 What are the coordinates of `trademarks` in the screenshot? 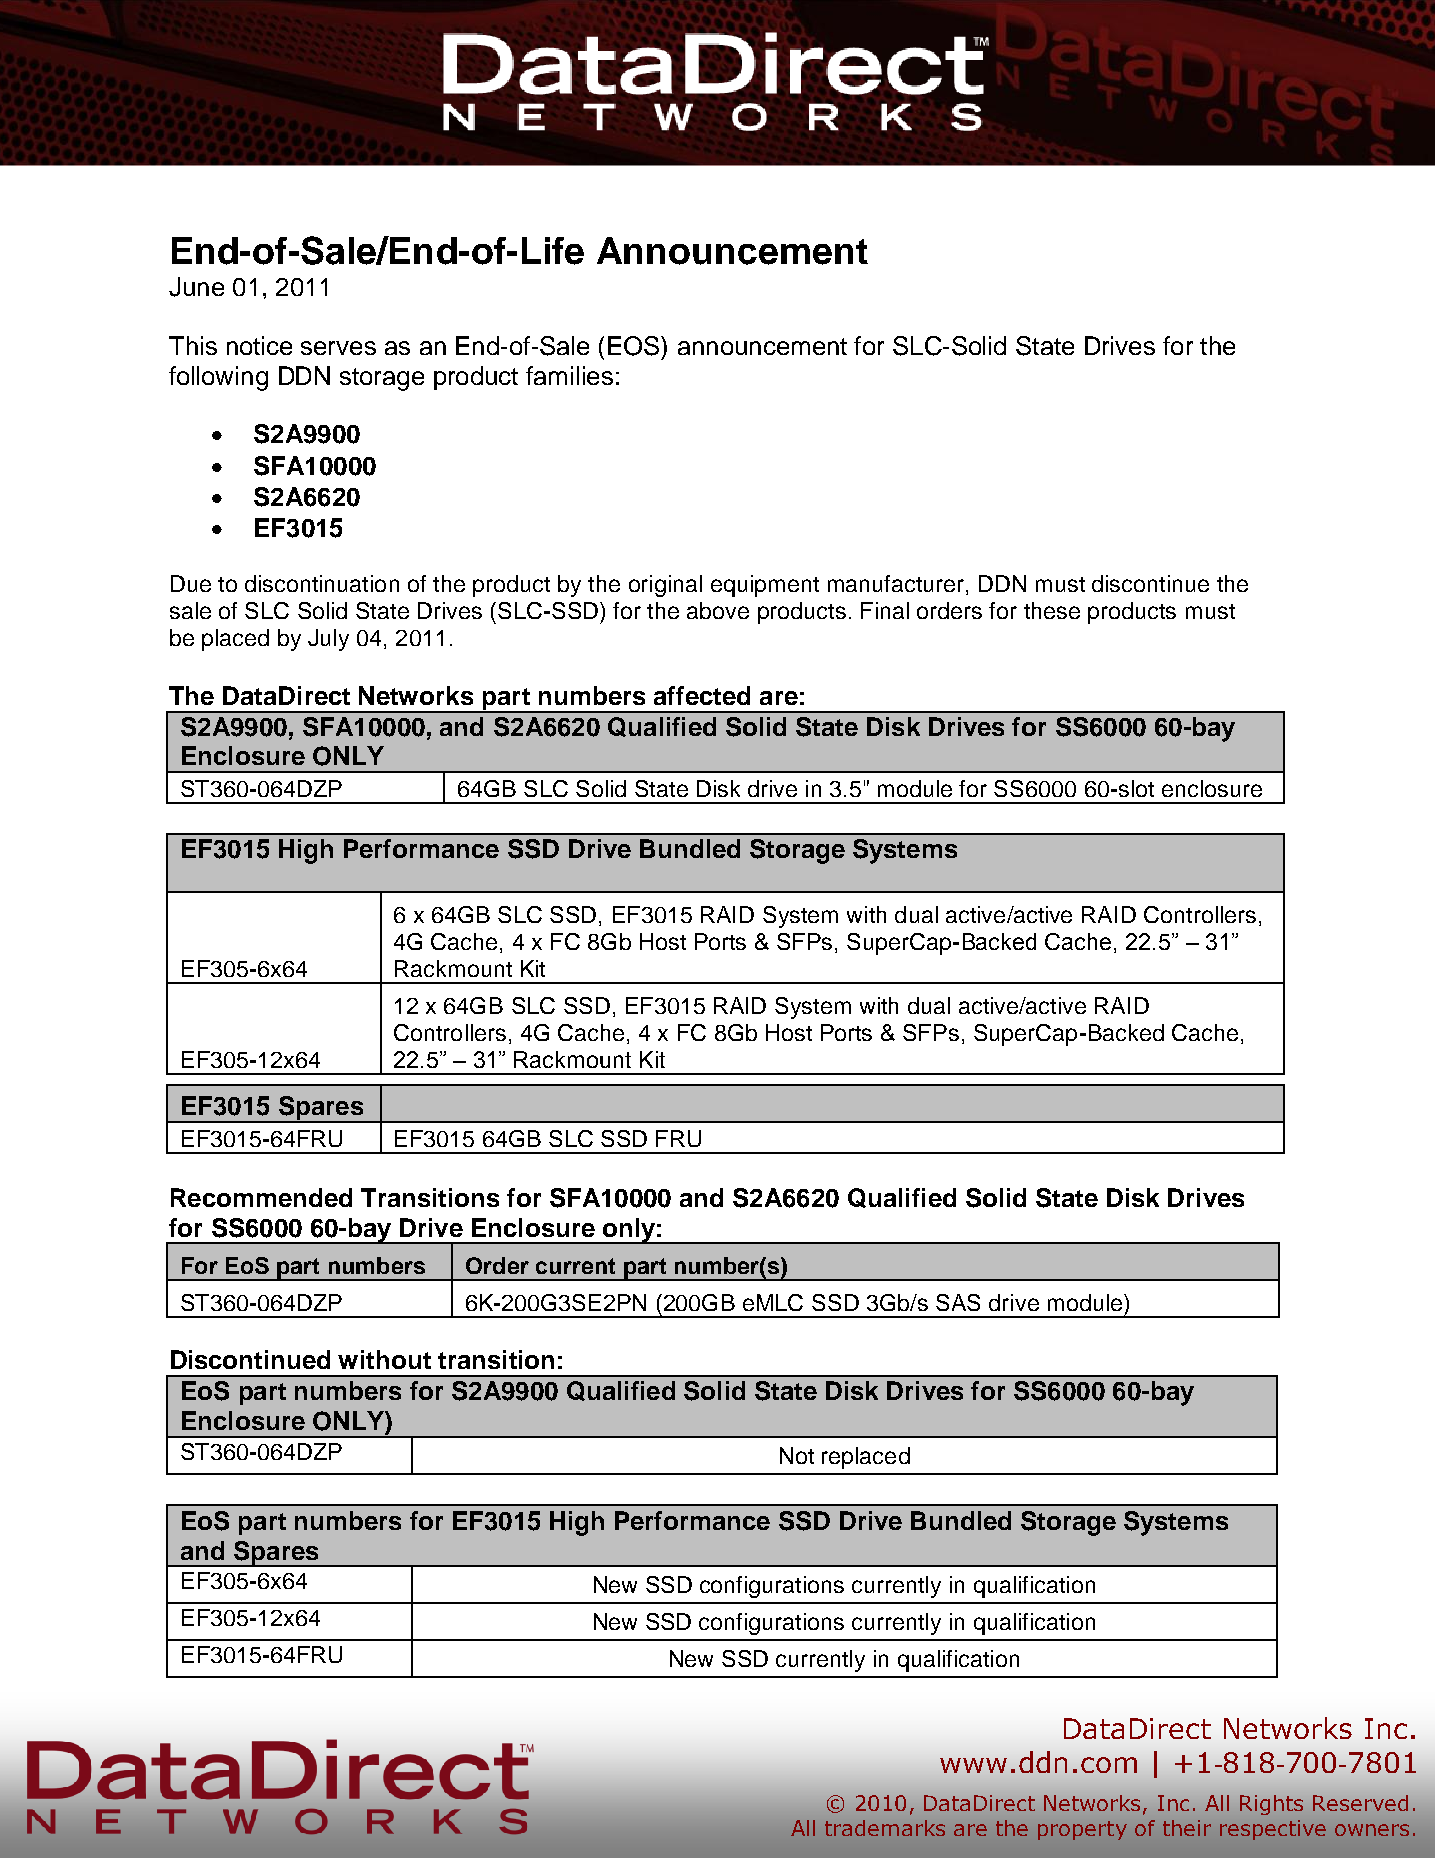 It's located at (885, 1828).
